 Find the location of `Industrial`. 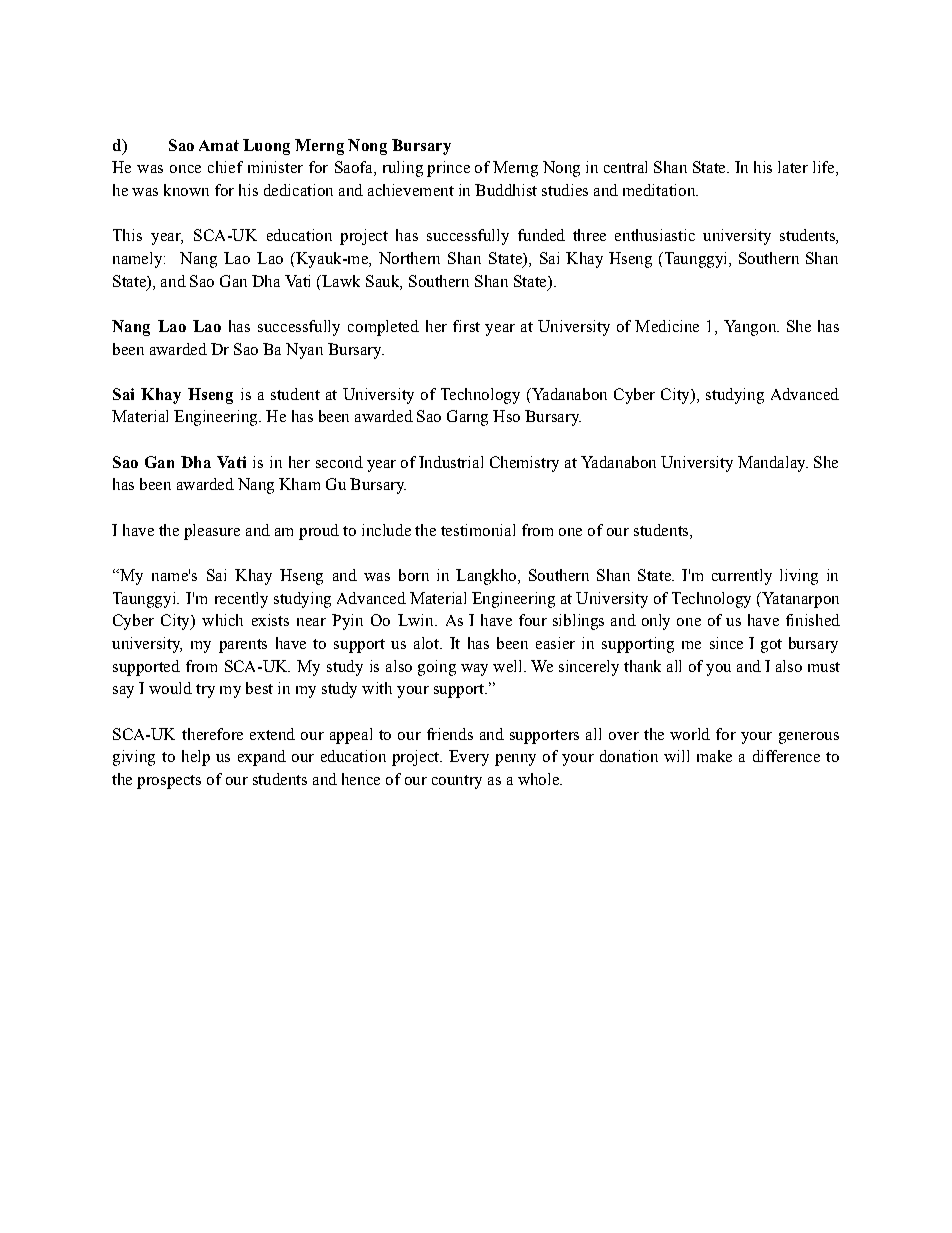

Industrial is located at coordinates (451, 462).
